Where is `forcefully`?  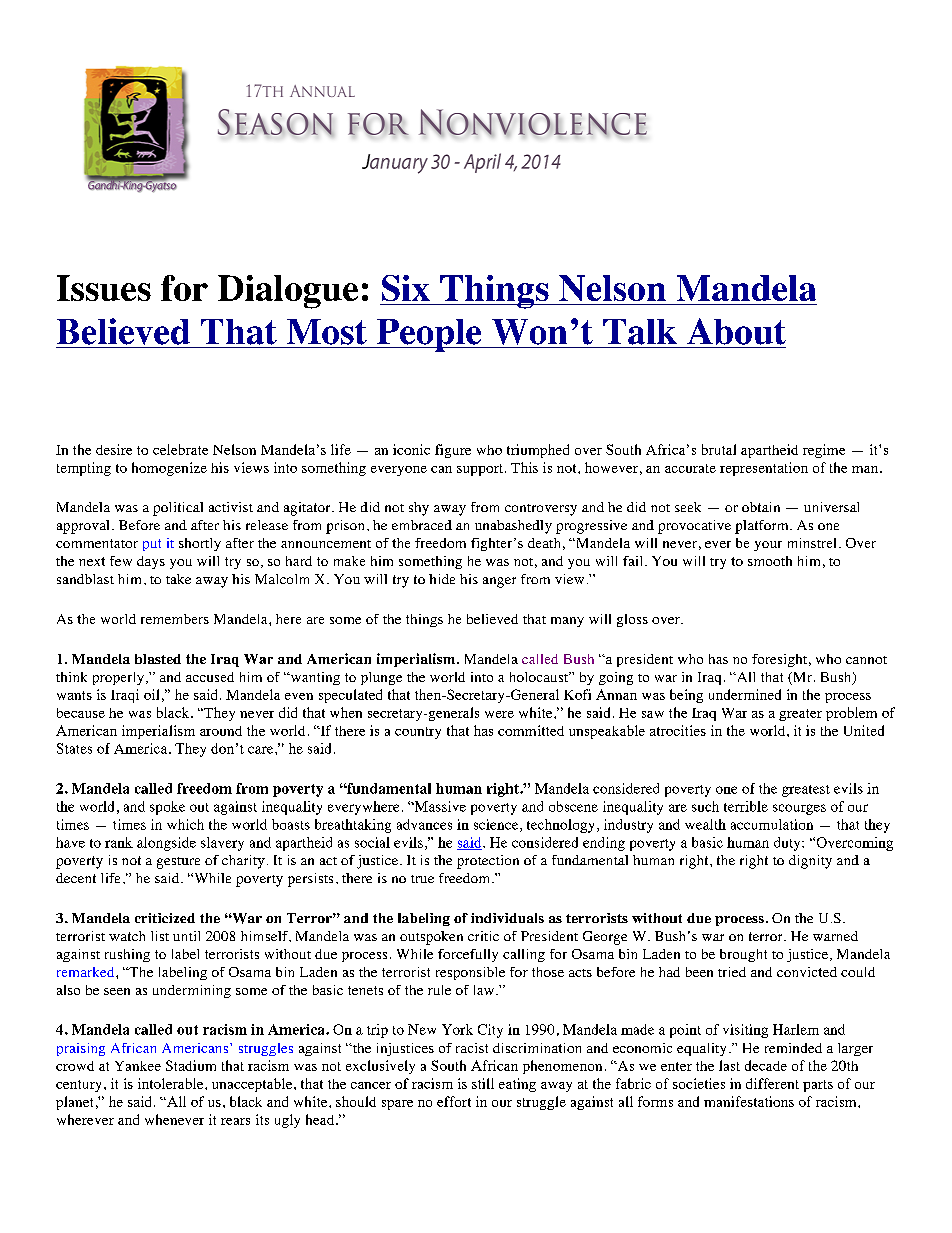
forcefully is located at coordinates (468, 955).
